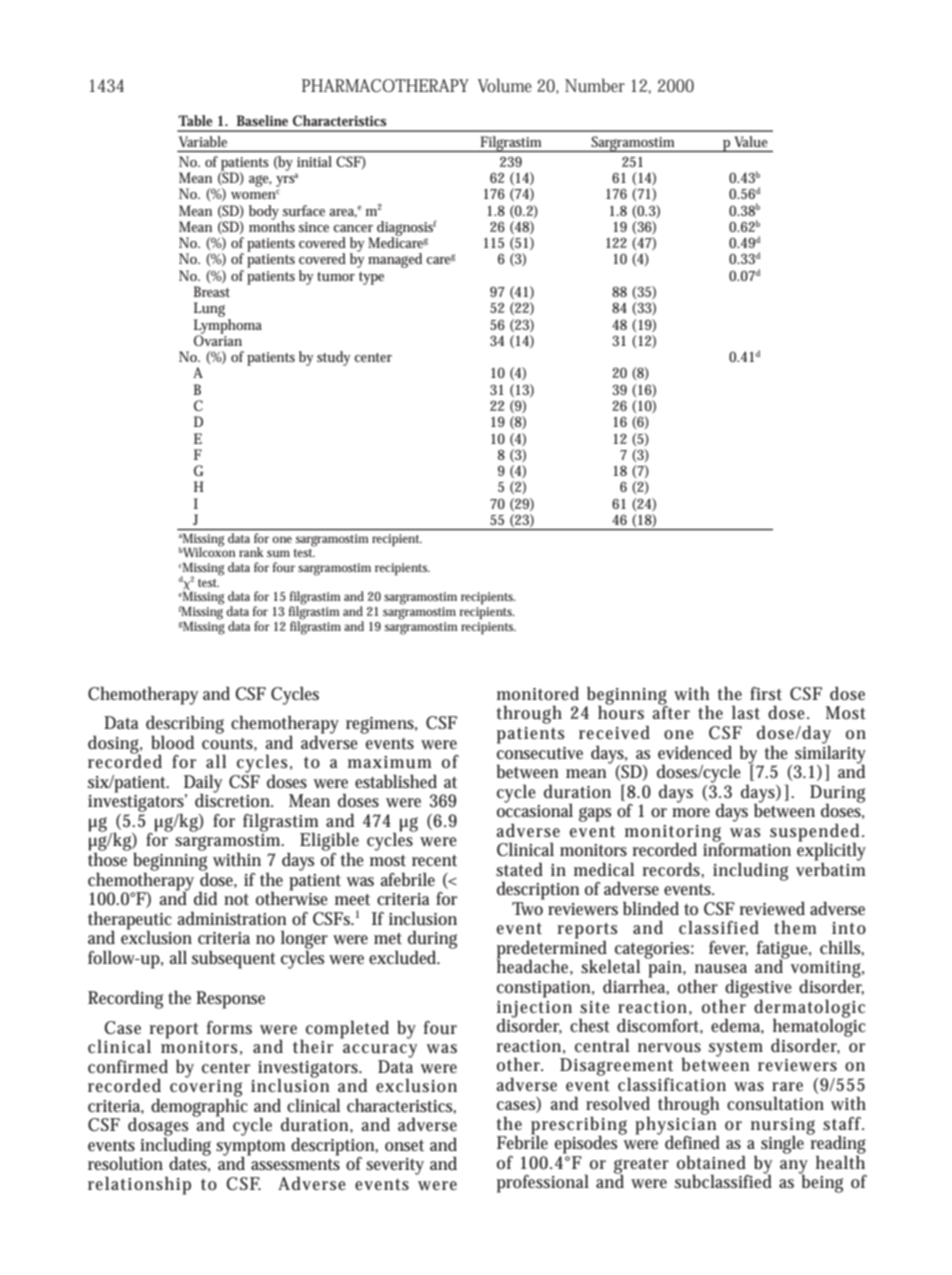  What do you see at coordinates (772, 908) in the image?
I see `reviewed` at bounding box center [772, 908].
